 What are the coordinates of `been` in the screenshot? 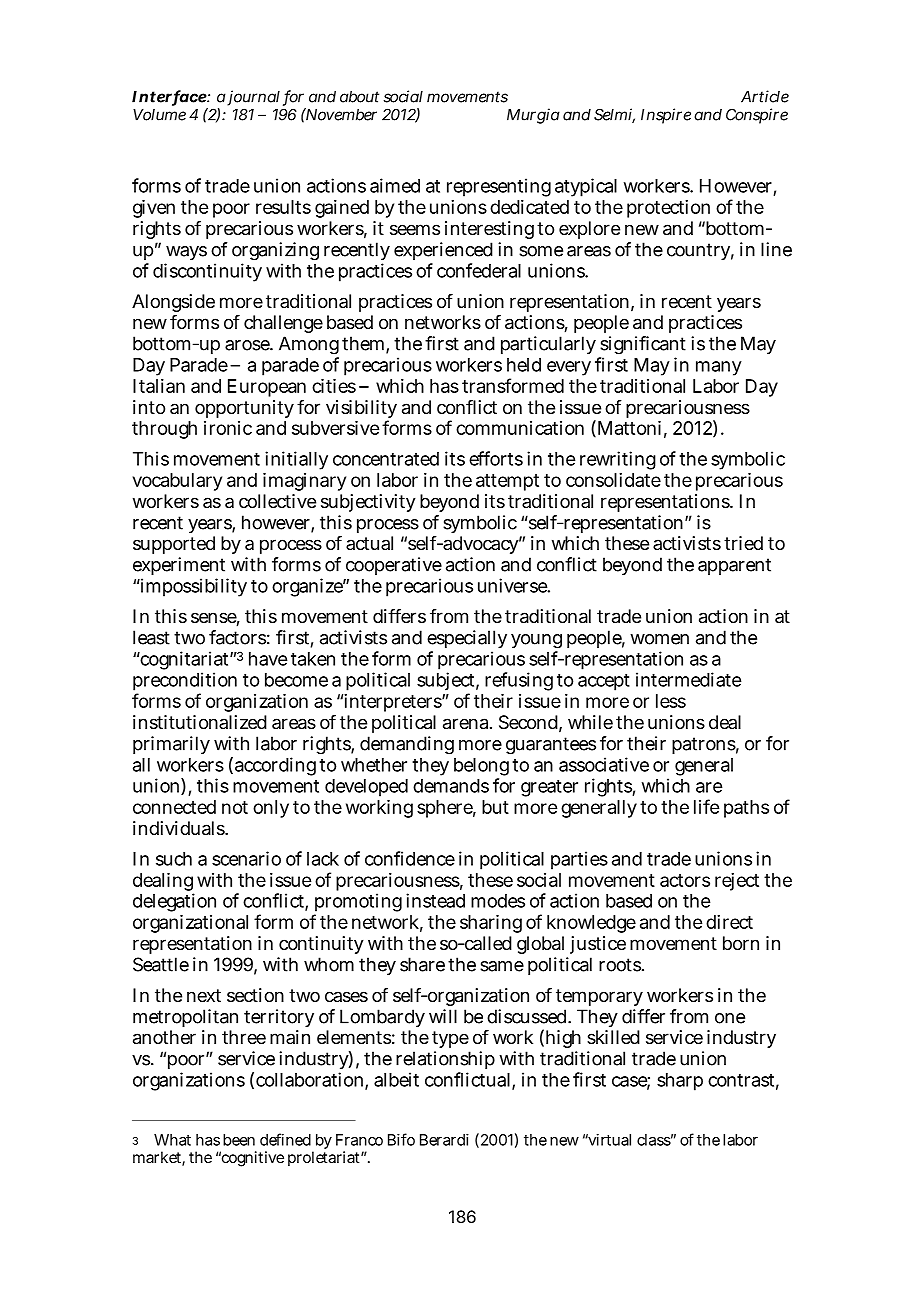 It's located at (239, 1140).
